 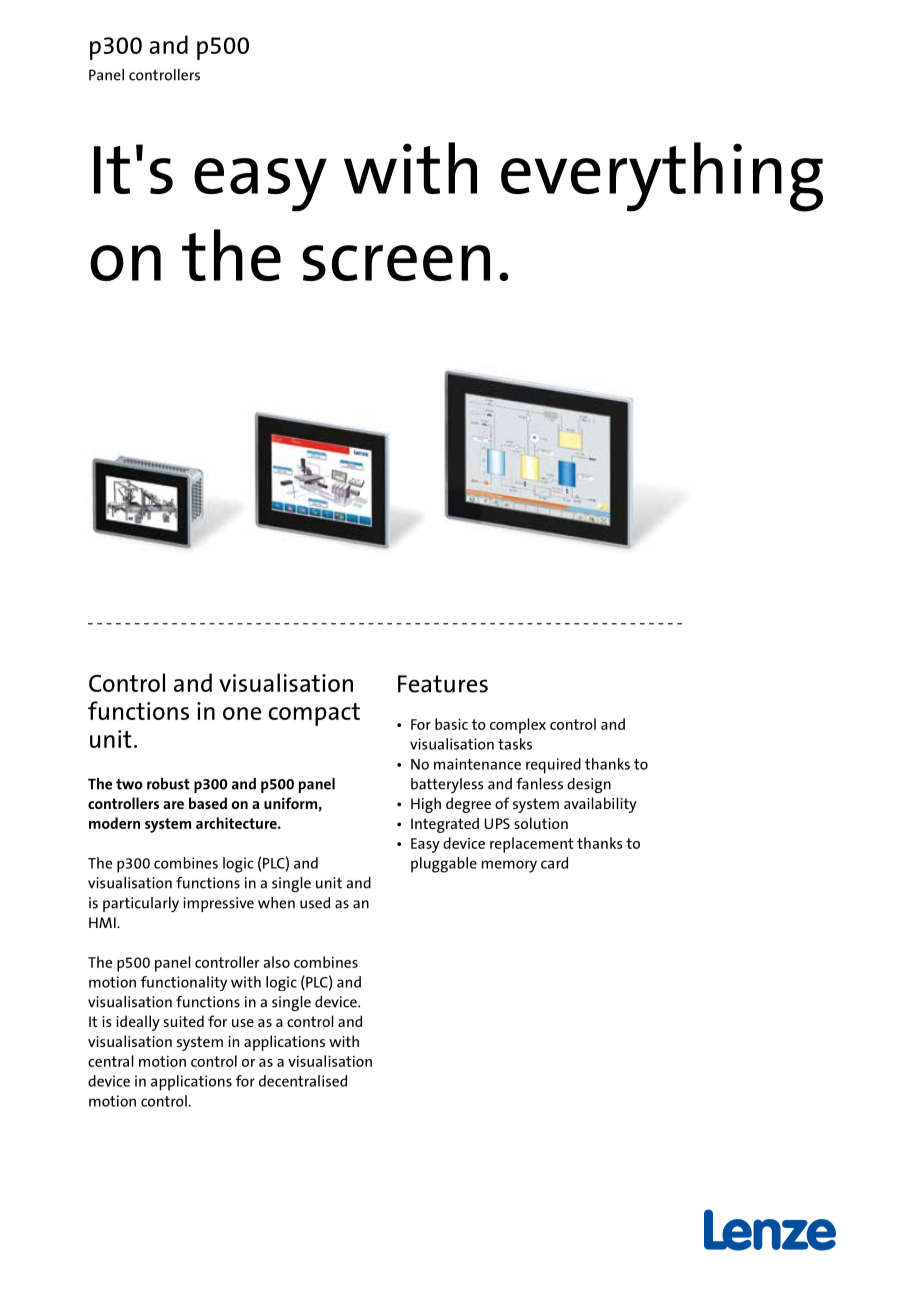 What do you see at coordinates (662, 177) in the image?
I see `everything` at bounding box center [662, 177].
